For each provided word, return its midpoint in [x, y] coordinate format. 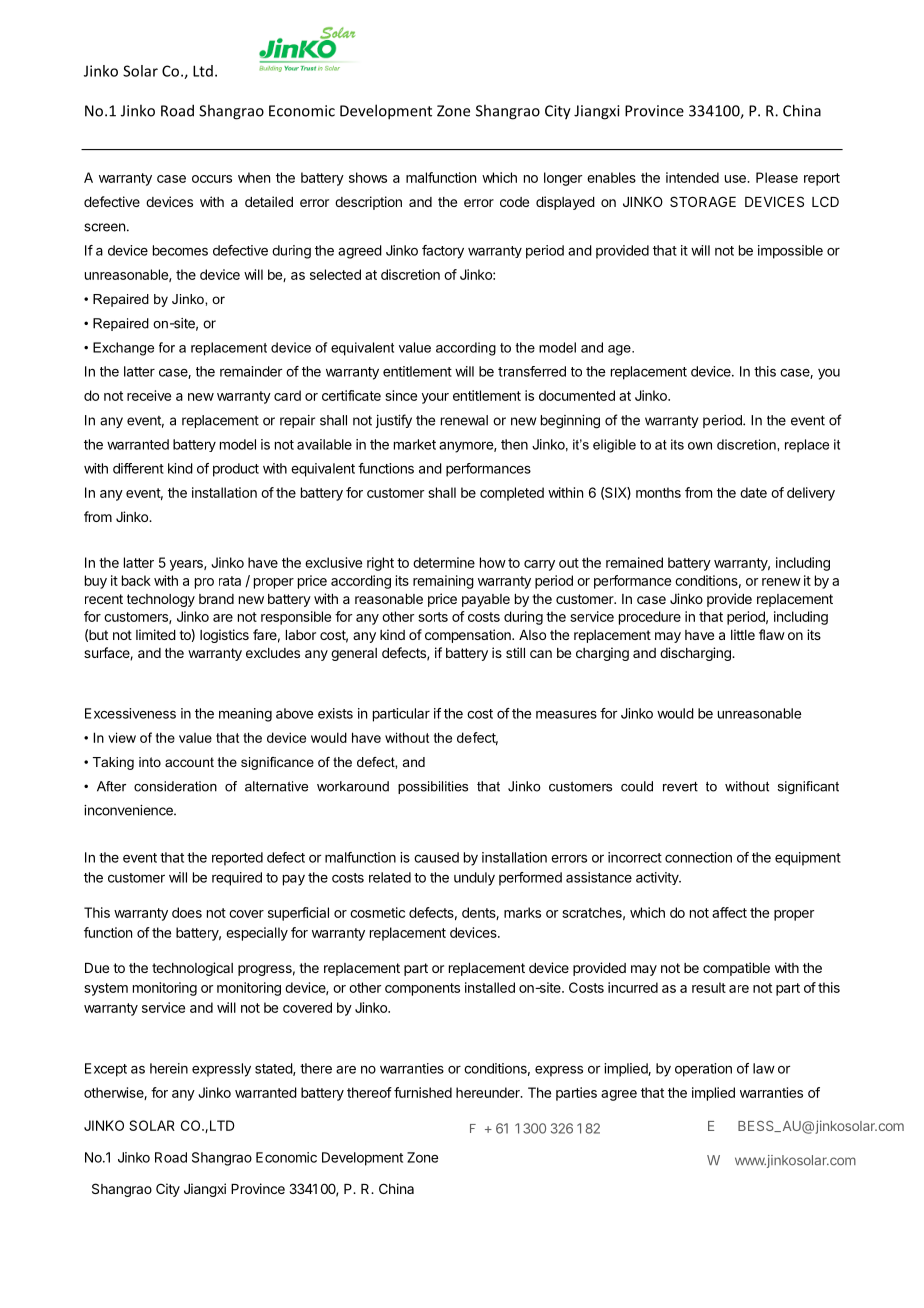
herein [169, 1068]
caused [436, 857]
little [743, 634]
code [514, 202]
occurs [212, 179]
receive [149, 395]
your [435, 398]
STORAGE [703, 201]
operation [703, 1070]
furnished [423, 1092]
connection [698, 857]
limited [156, 634]
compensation [469, 636]
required [237, 879]
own [700, 446]
